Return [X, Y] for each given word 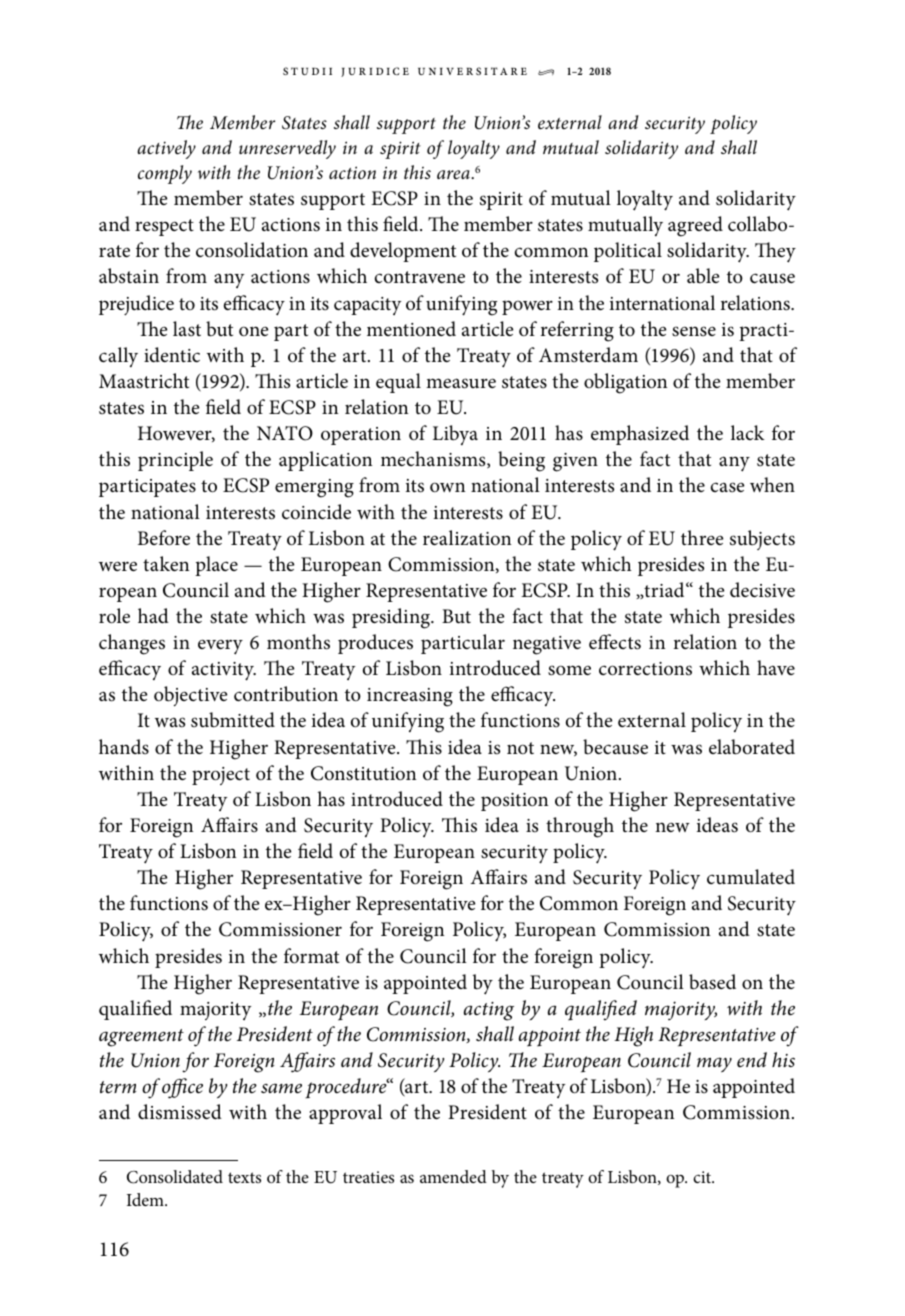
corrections [645, 669]
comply [165, 174]
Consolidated [175, 1177]
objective [191, 696]
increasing [410, 697]
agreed [695, 226]
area [454, 174]
